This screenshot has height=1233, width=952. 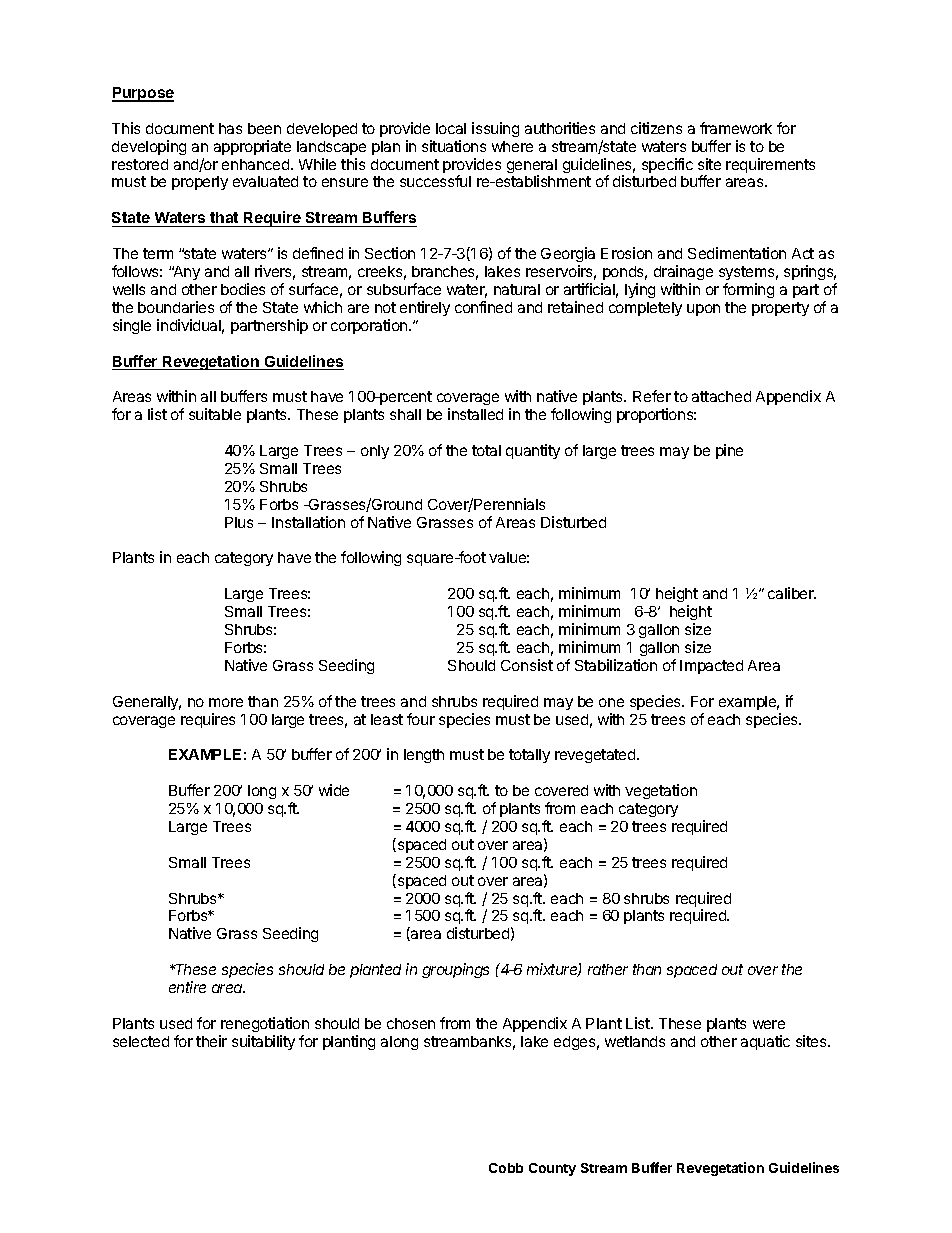 What do you see at coordinates (451, 128) in the screenshot?
I see `local` at bounding box center [451, 128].
